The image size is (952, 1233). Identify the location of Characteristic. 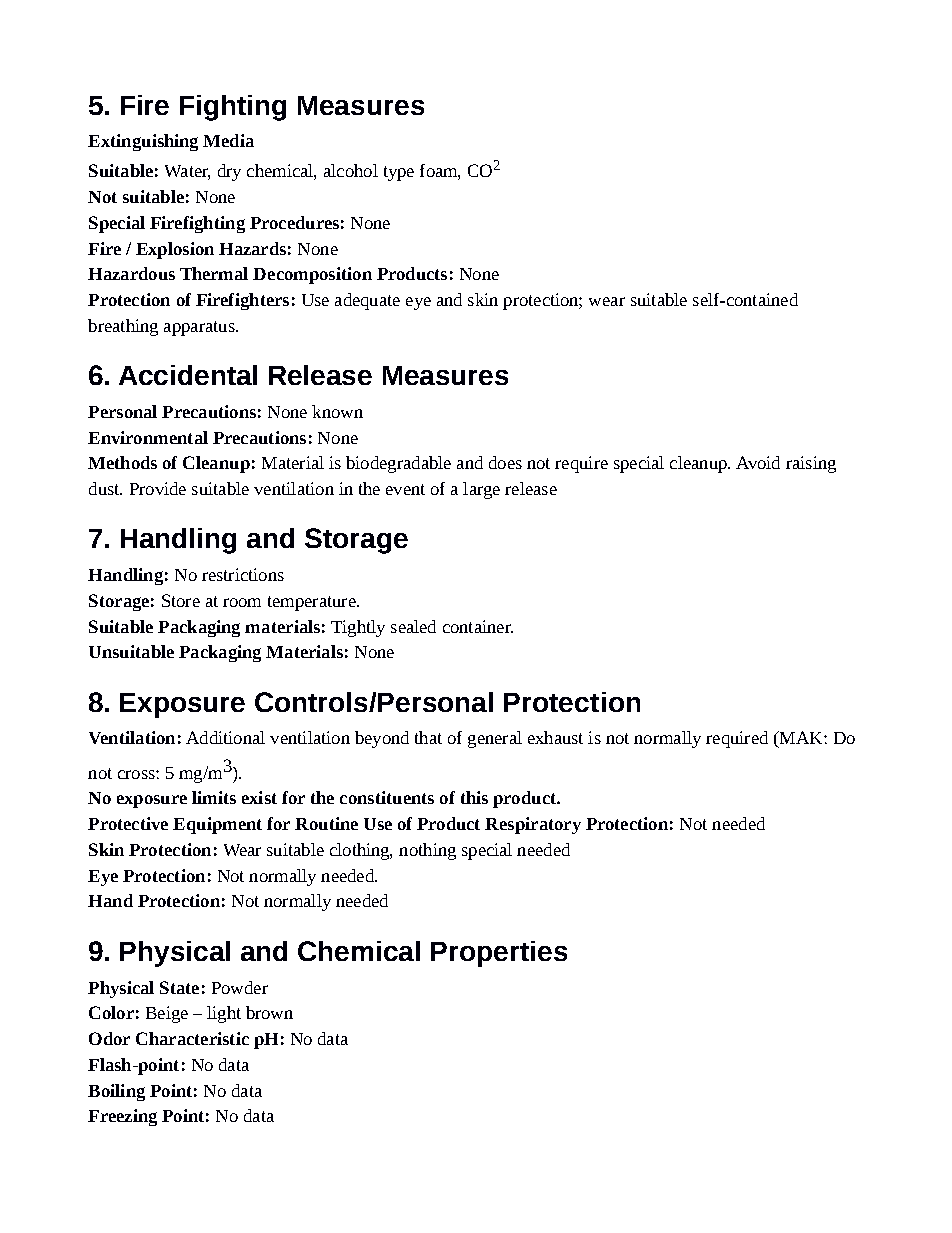
(192, 1038).
